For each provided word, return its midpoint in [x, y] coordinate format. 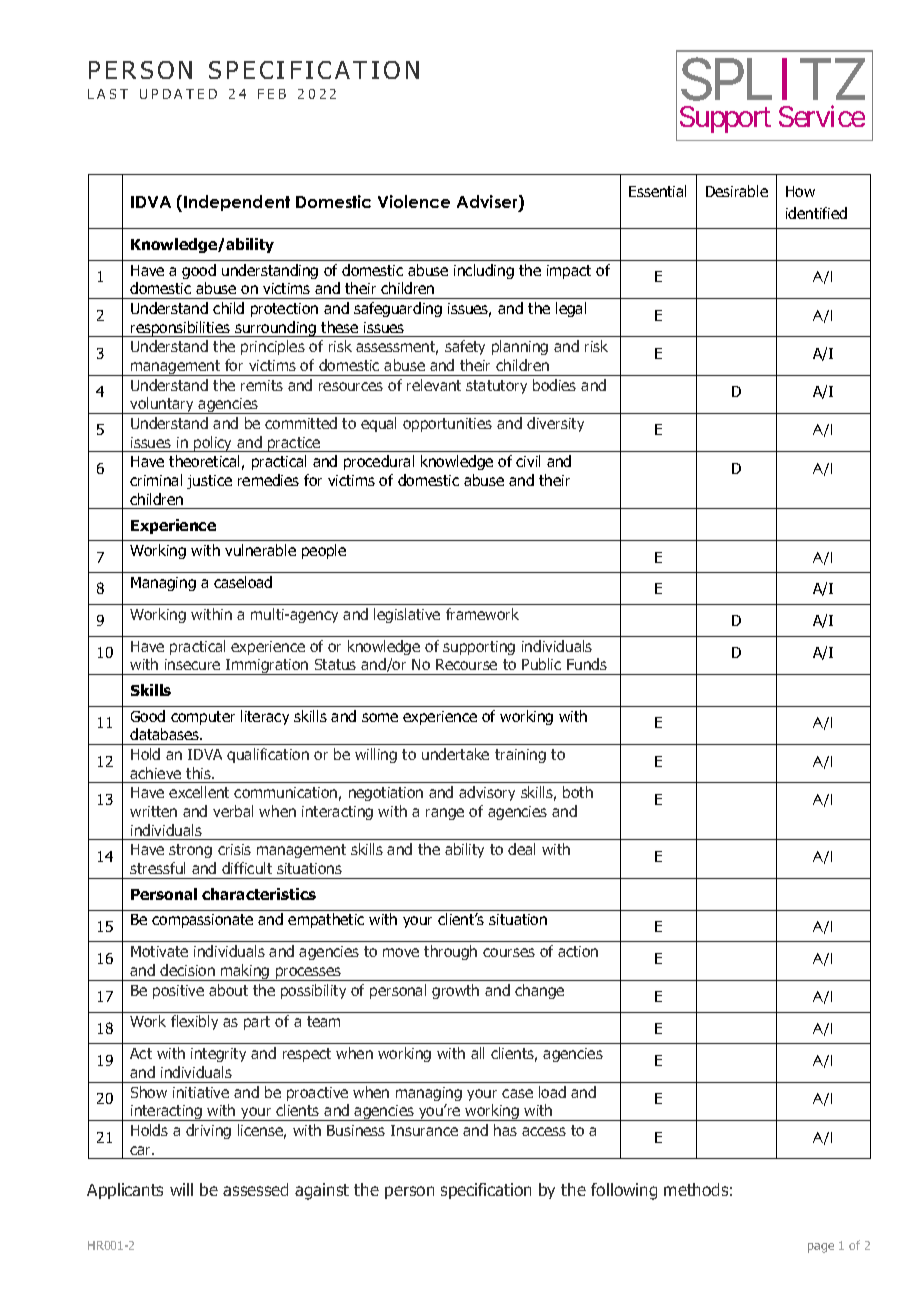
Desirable [737, 191]
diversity [555, 424]
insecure [192, 664]
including [484, 271]
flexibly [194, 1022]
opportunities [447, 425]
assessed [255, 1189]
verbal [233, 811]
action [578, 951]
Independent [237, 203]
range [445, 814]
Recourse [466, 664]
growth [455, 991]
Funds [587, 664]
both [578, 792]
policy [213, 444]
